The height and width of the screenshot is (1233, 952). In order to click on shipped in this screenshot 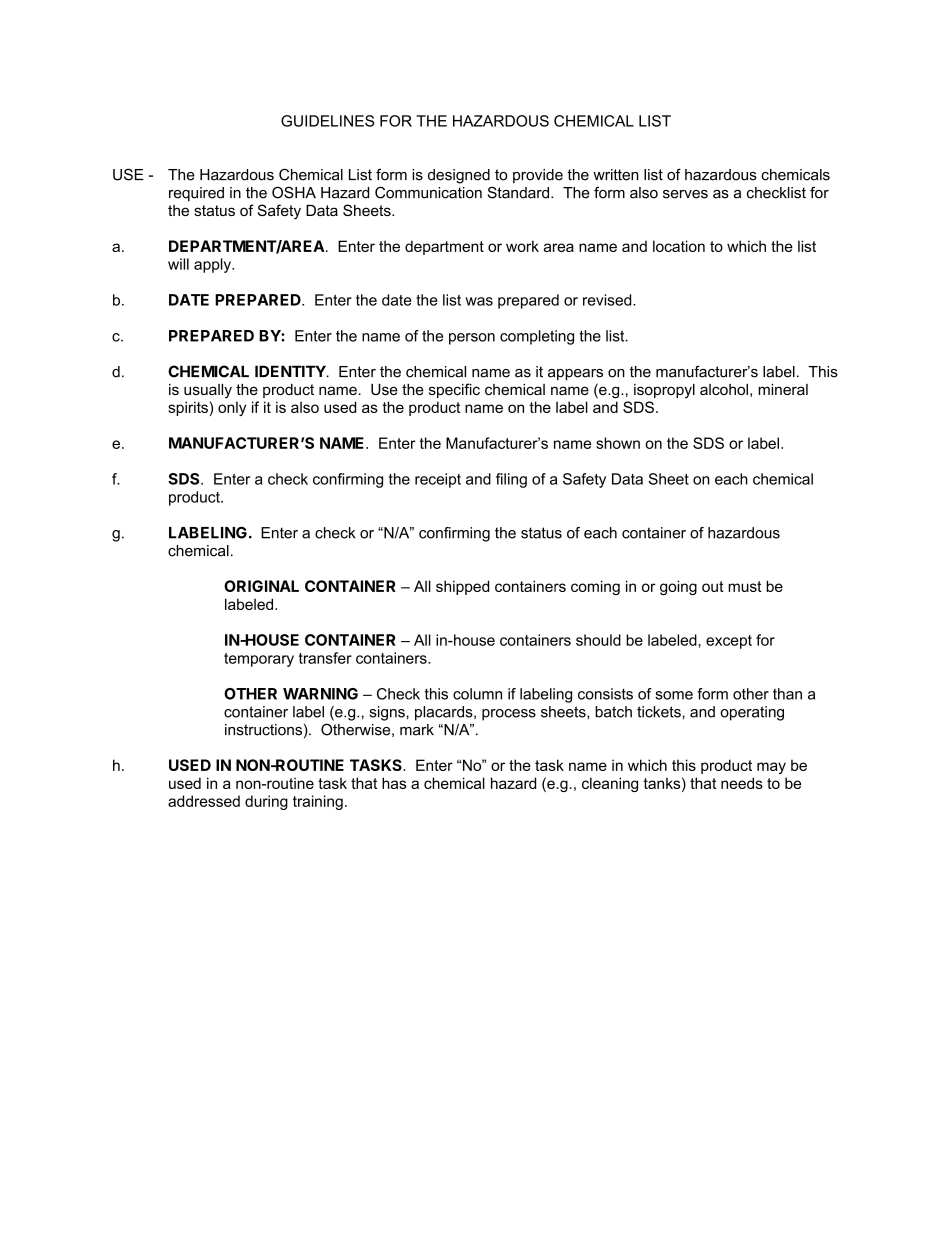, I will do `click(462, 587)`.
